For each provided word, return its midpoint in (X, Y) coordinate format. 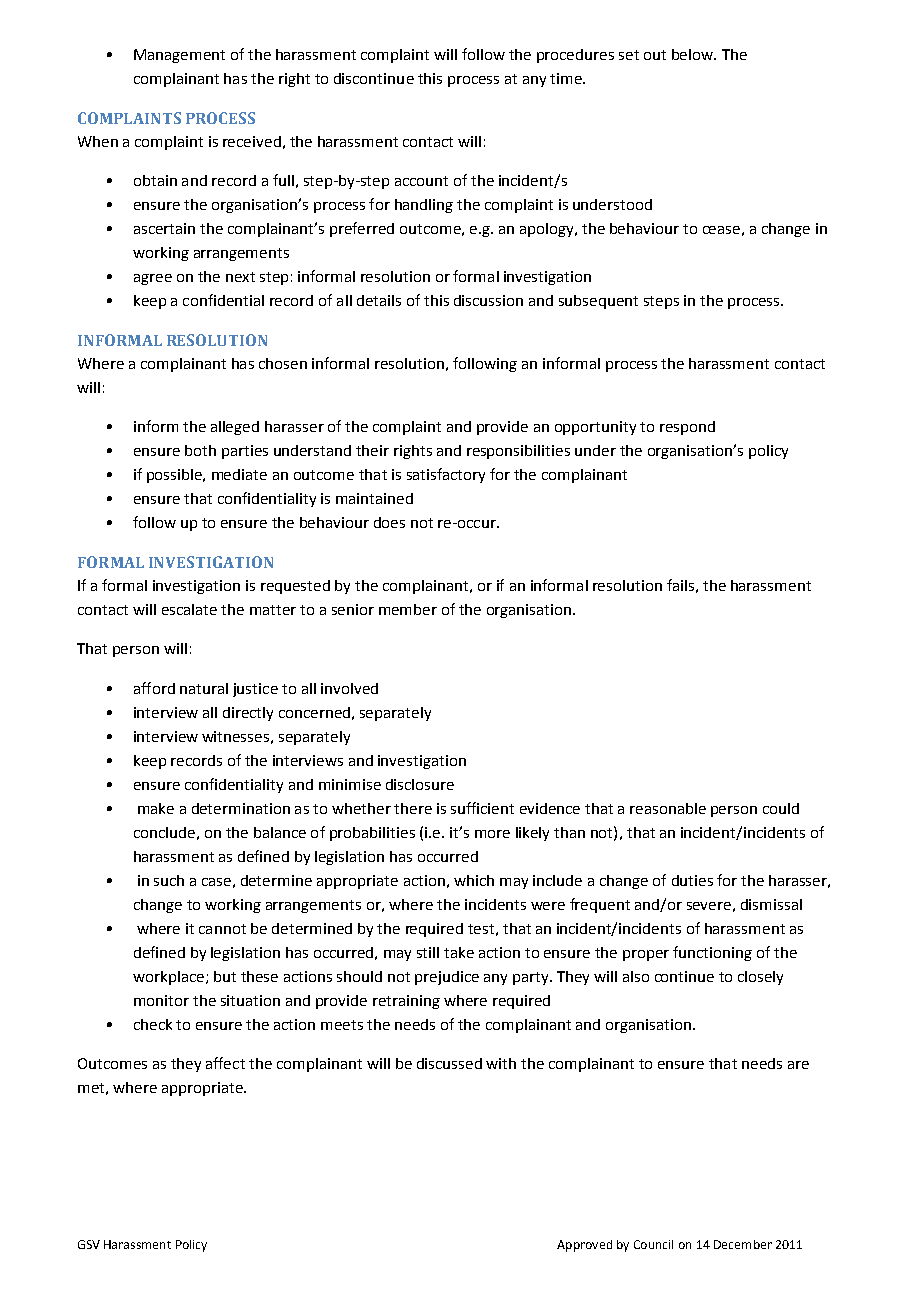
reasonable (668, 808)
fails (680, 585)
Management (179, 56)
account (421, 181)
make (156, 808)
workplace (168, 978)
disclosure (420, 784)
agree (153, 279)
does (389, 522)
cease (721, 230)
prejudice (447, 978)
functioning (712, 953)
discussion (488, 300)
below (693, 54)
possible (175, 476)
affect (225, 1063)
